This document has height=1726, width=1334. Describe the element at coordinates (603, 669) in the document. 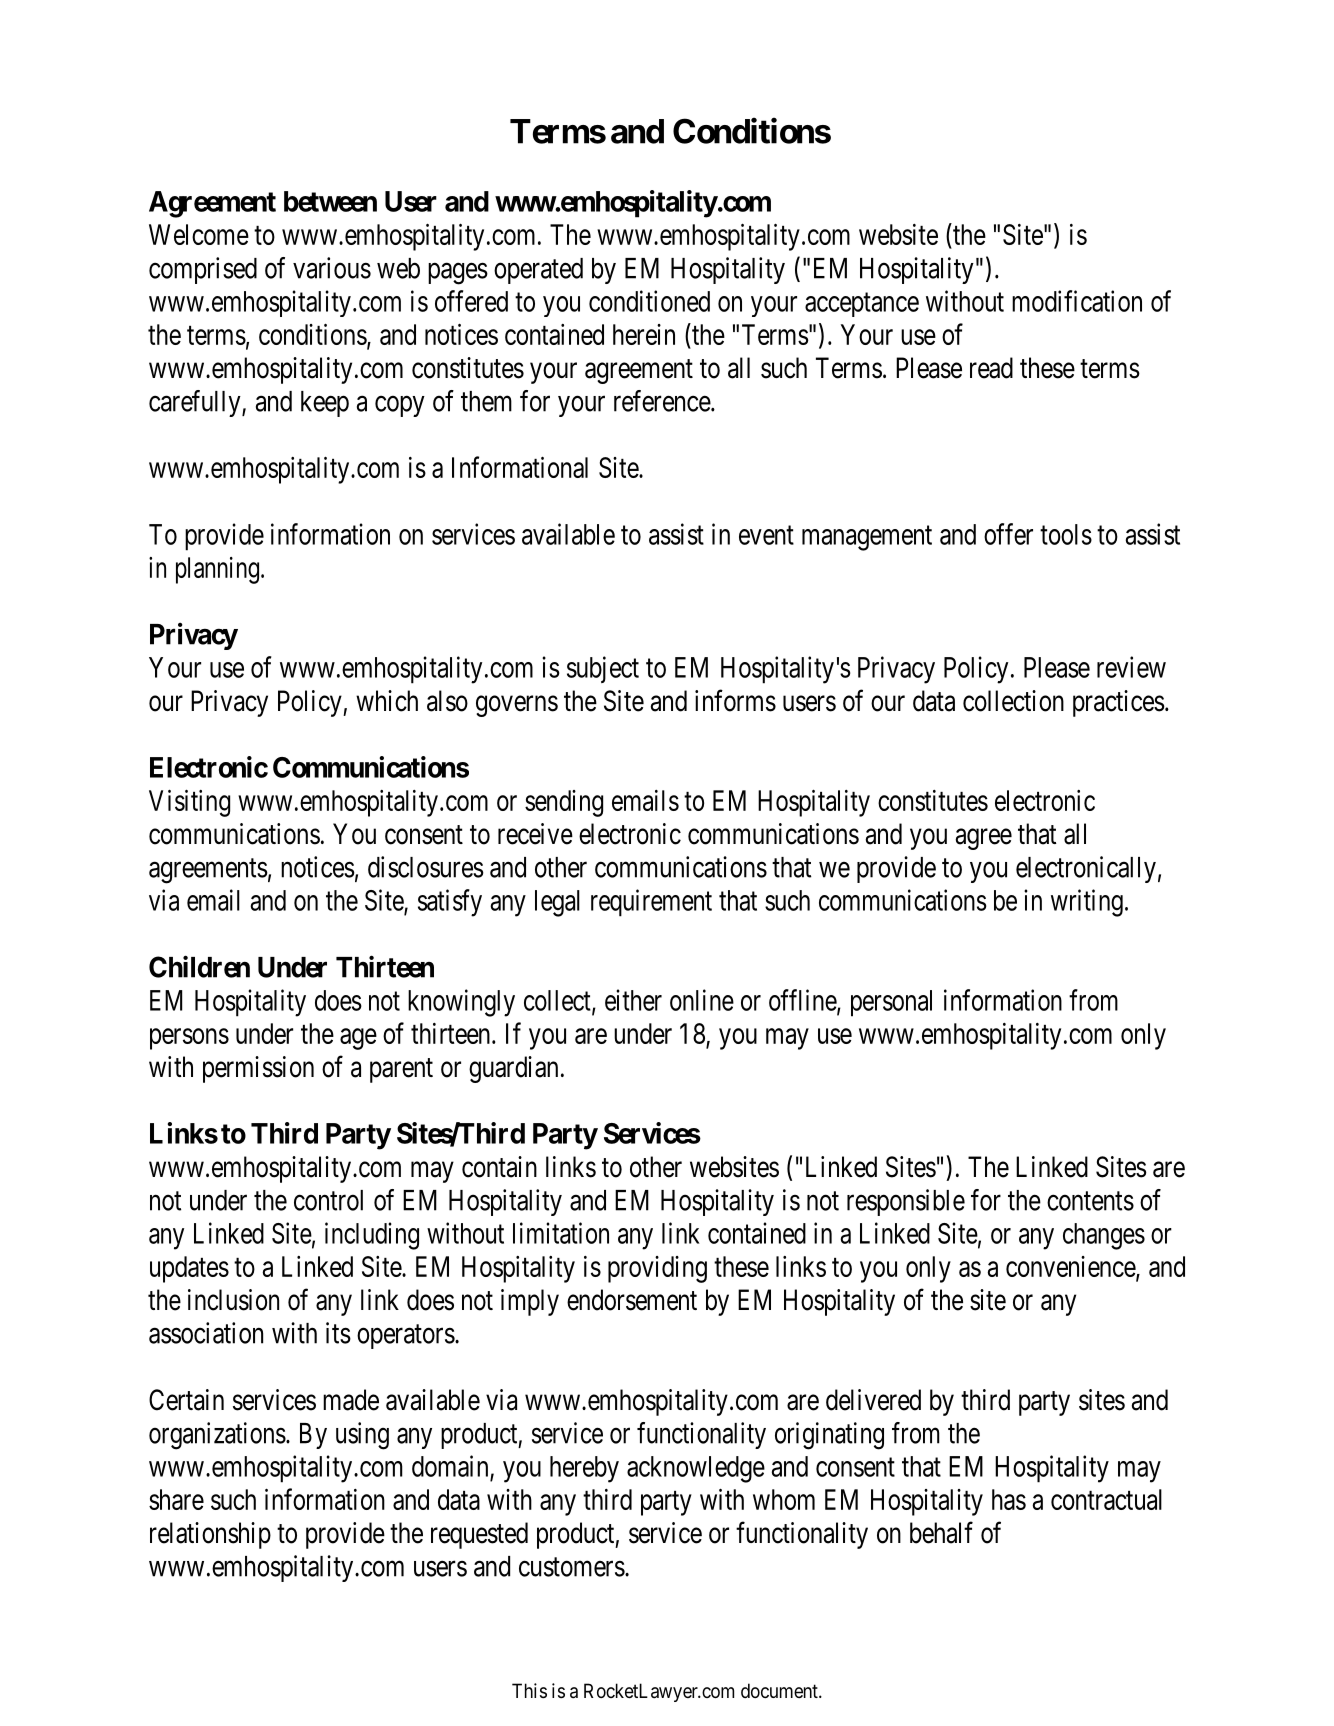

I see `subject` at that location.
